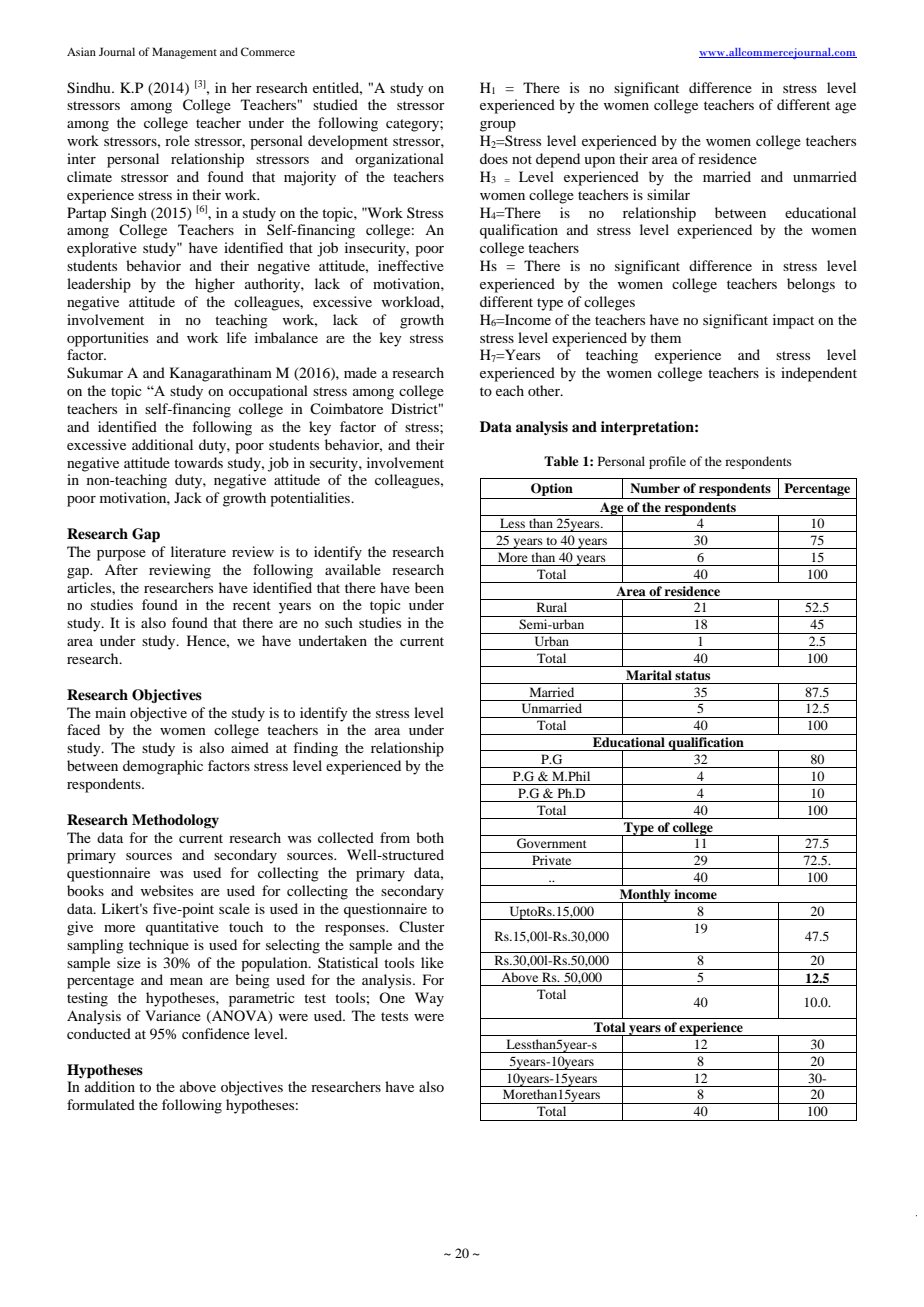 This screenshot has width=924, height=1307. Describe the element at coordinates (668, 194) in the screenshot. I see `similar` at that location.
